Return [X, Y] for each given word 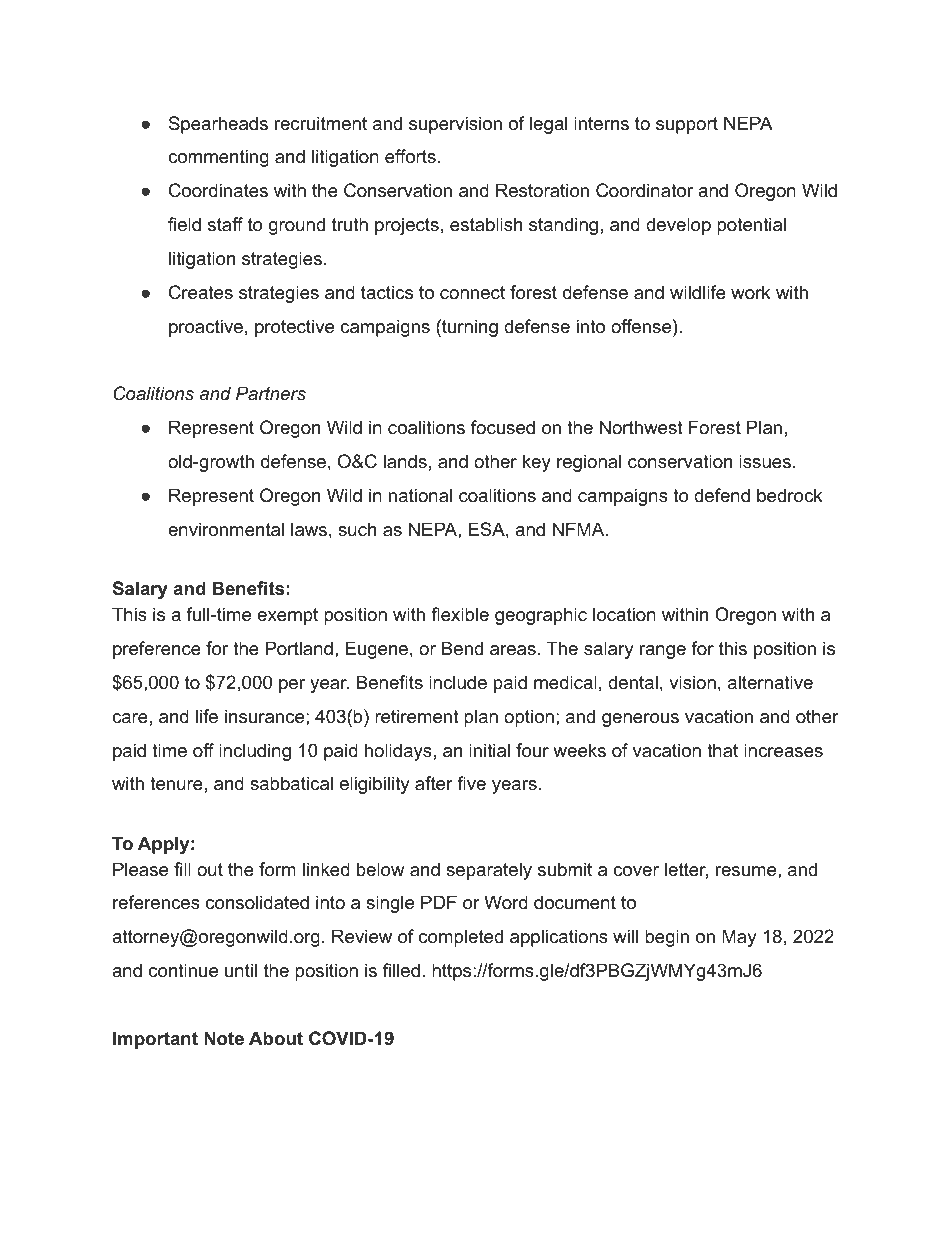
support [687, 125]
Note [224, 1038]
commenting [218, 158]
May [739, 938]
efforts [410, 156]
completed [461, 938]
